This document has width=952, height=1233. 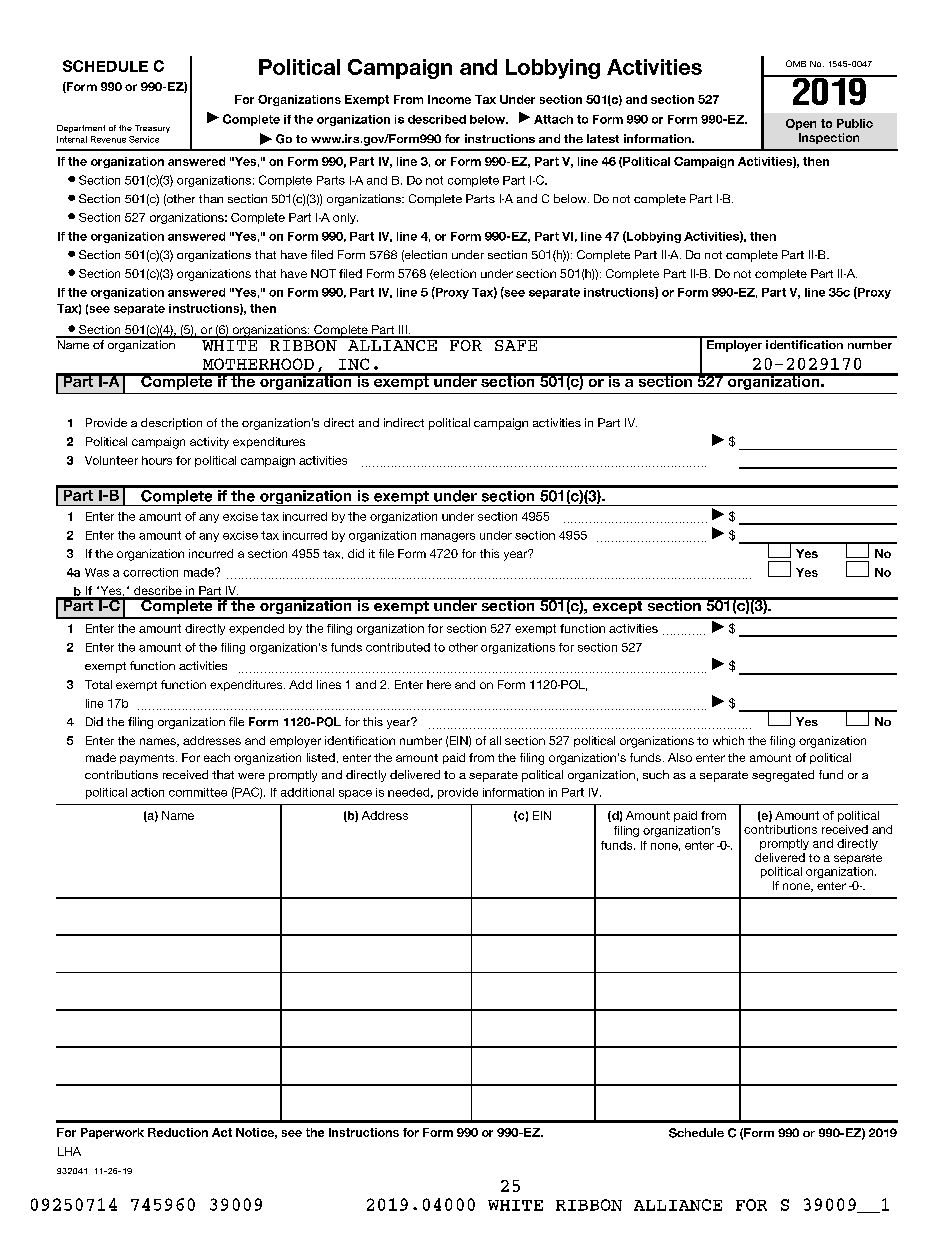 I want to click on Open, so click(x=801, y=124).
